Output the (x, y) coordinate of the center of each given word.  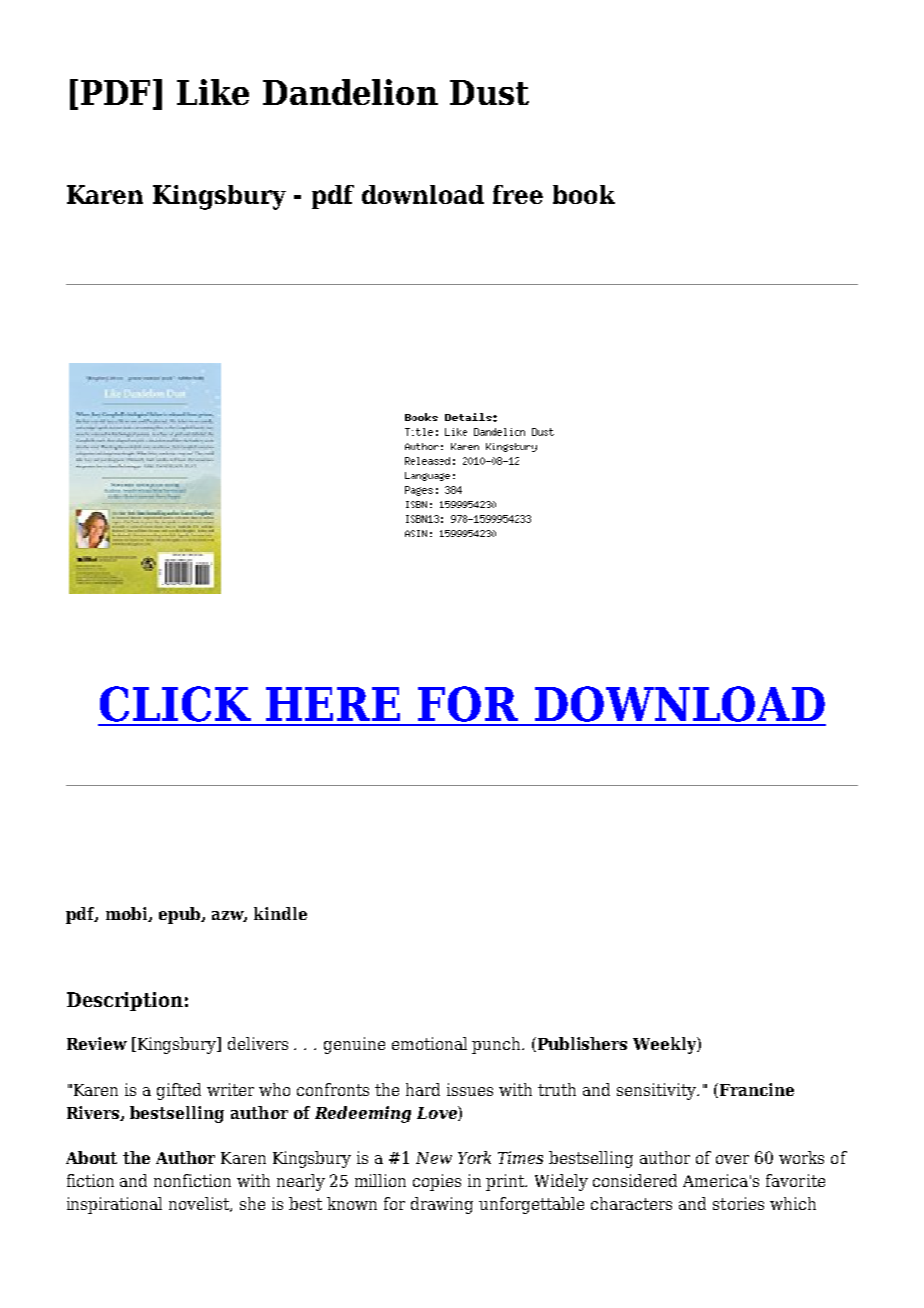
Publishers (581, 1044)
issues (470, 1089)
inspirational (114, 1205)
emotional (429, 1043)
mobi (128, 914)
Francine (755, 1090)
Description (125, 1001)
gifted (179, 1091)
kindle (280, 913)
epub (181, 915)
